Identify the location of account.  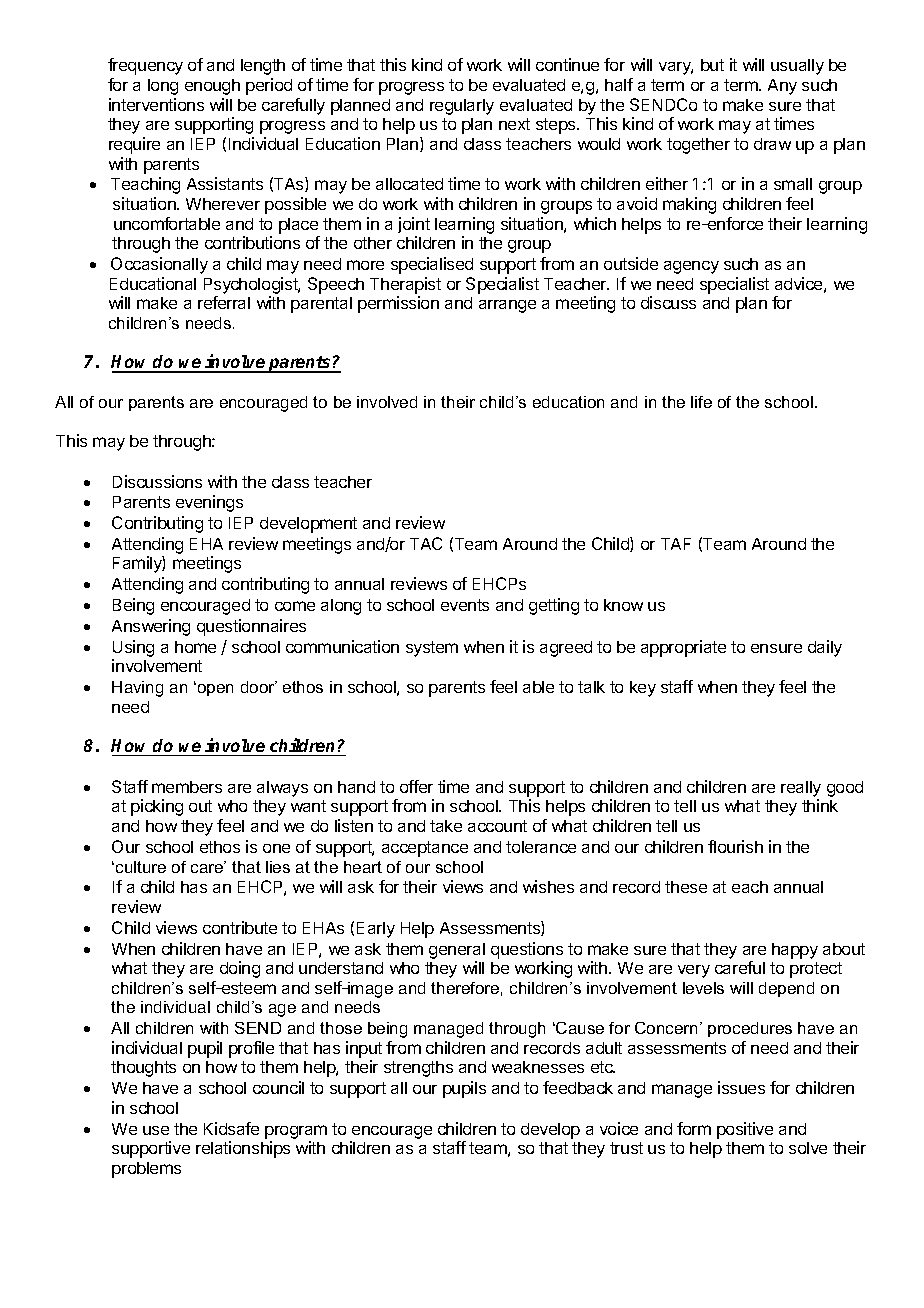
(497, 826).
